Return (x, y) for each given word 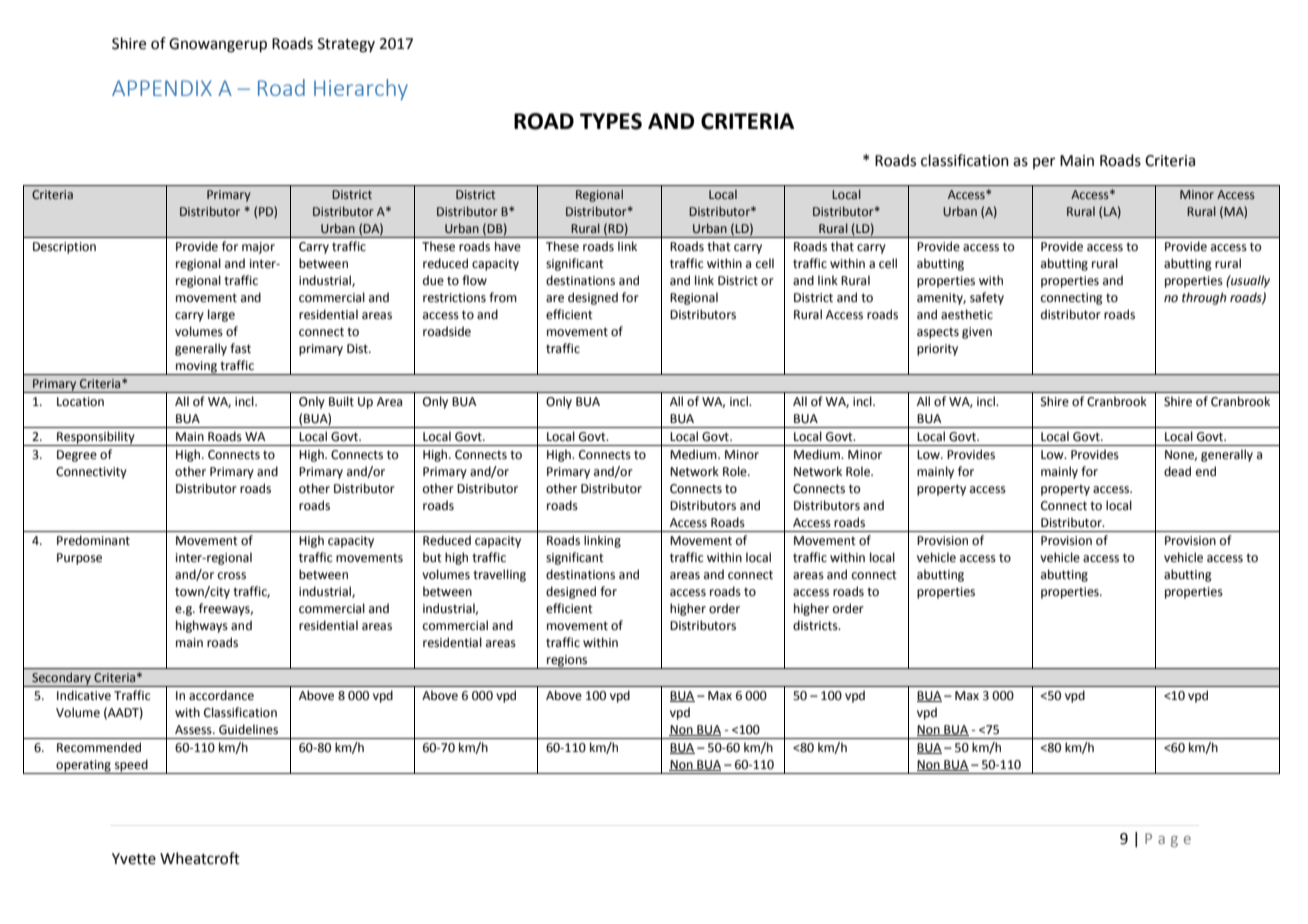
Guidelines (248, 729)
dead (1177, 471)
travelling (499, 575)
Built (341, 401)
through (1204, 298)
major (258, 248)
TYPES (611, 121)
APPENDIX (162, 88)
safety (987, 298)
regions (567, 662)
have (508, 246)
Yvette (134, 859)
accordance (221, 695)
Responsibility (96, 438)
